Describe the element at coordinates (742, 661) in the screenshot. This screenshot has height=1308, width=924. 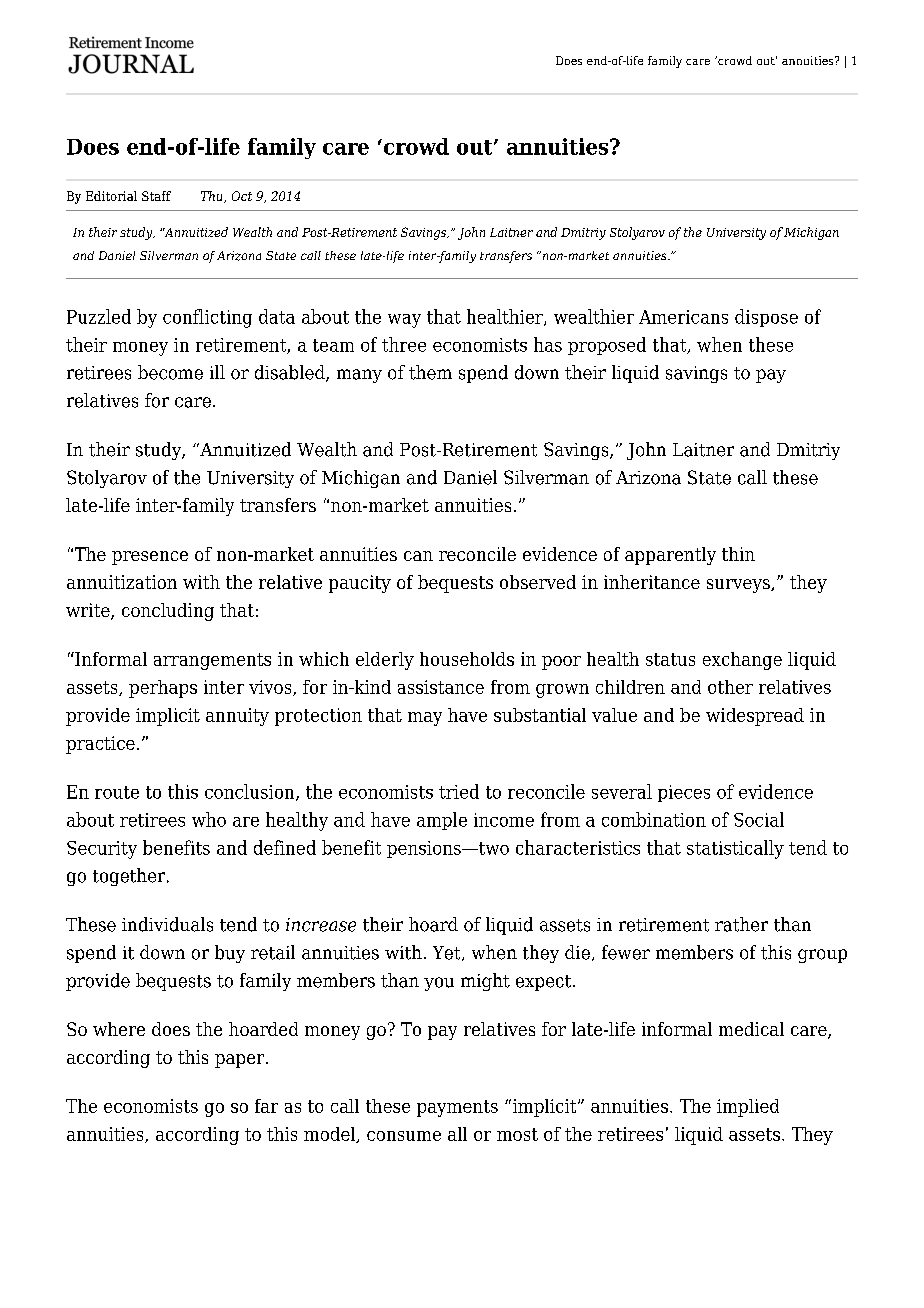
I see `exchange` at that location.
